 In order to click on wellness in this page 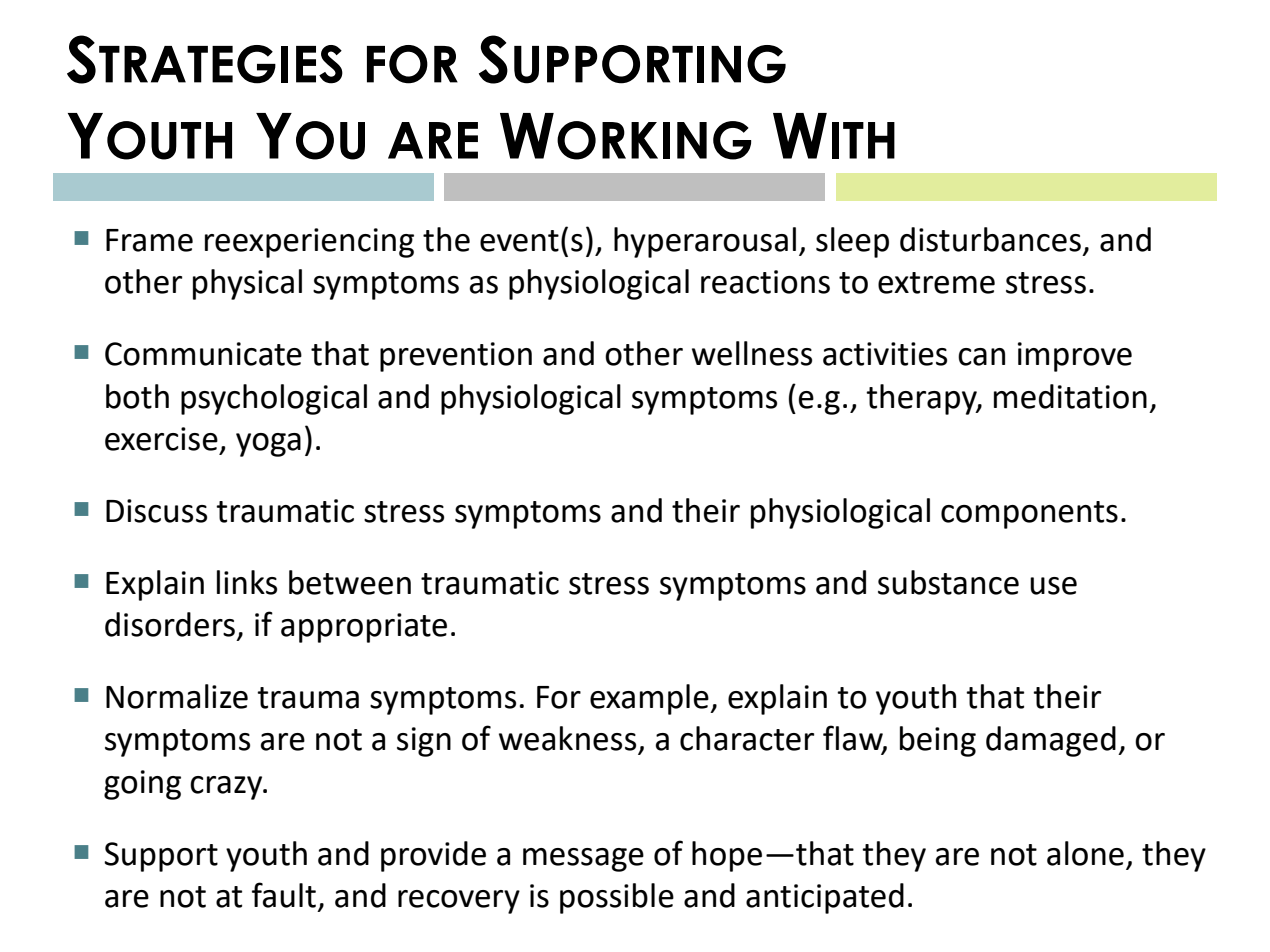, I will do `click(752, 353)`.
